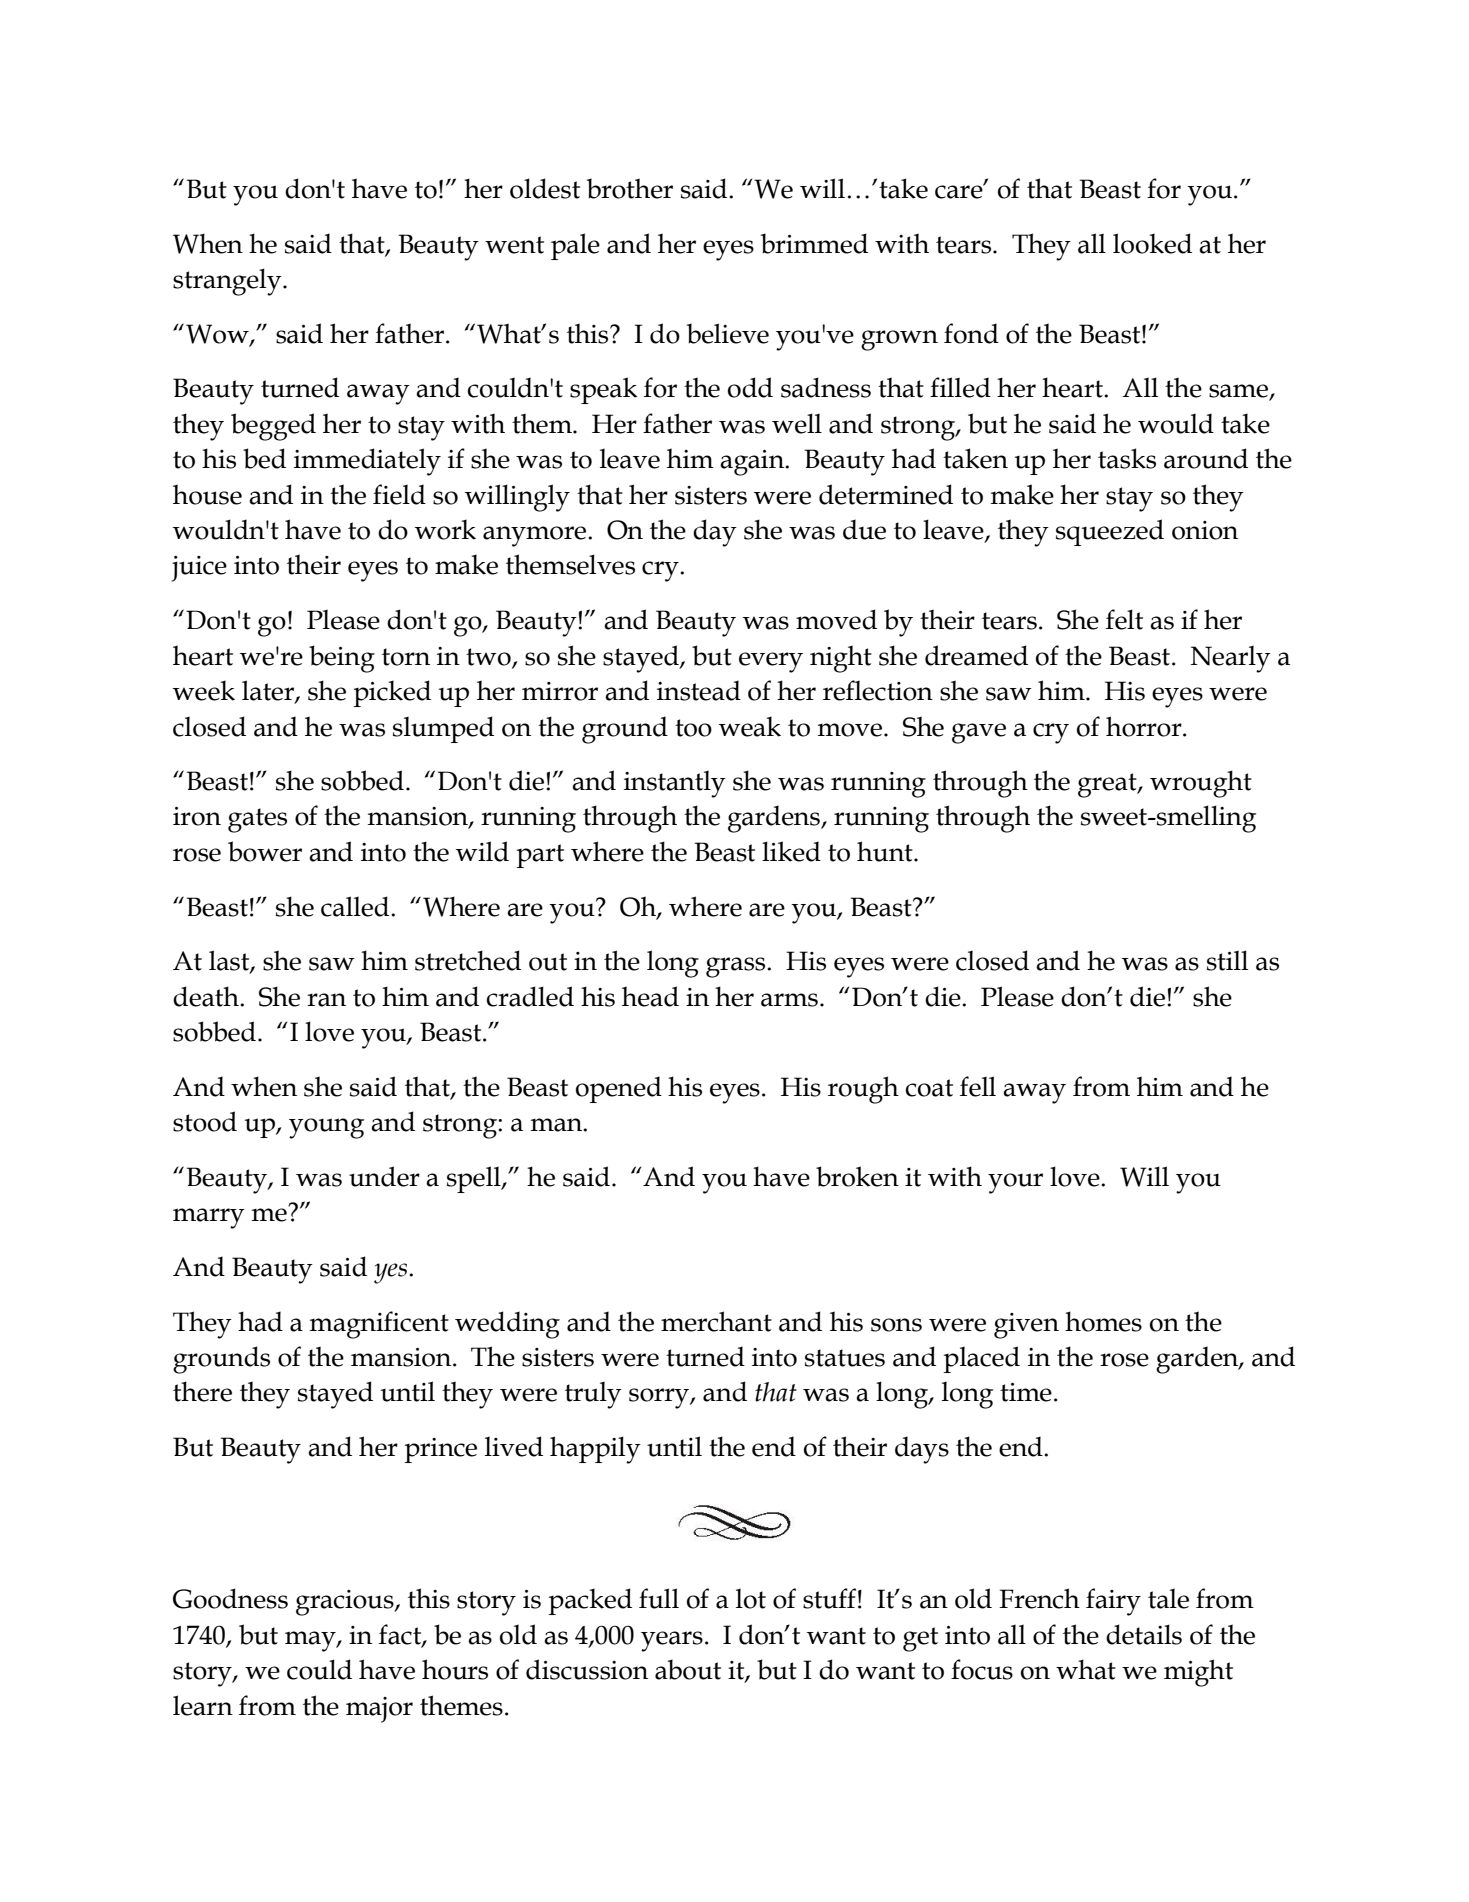 The image size is (1469, 1902). I want to click on brimmed, so click(814, 243).
